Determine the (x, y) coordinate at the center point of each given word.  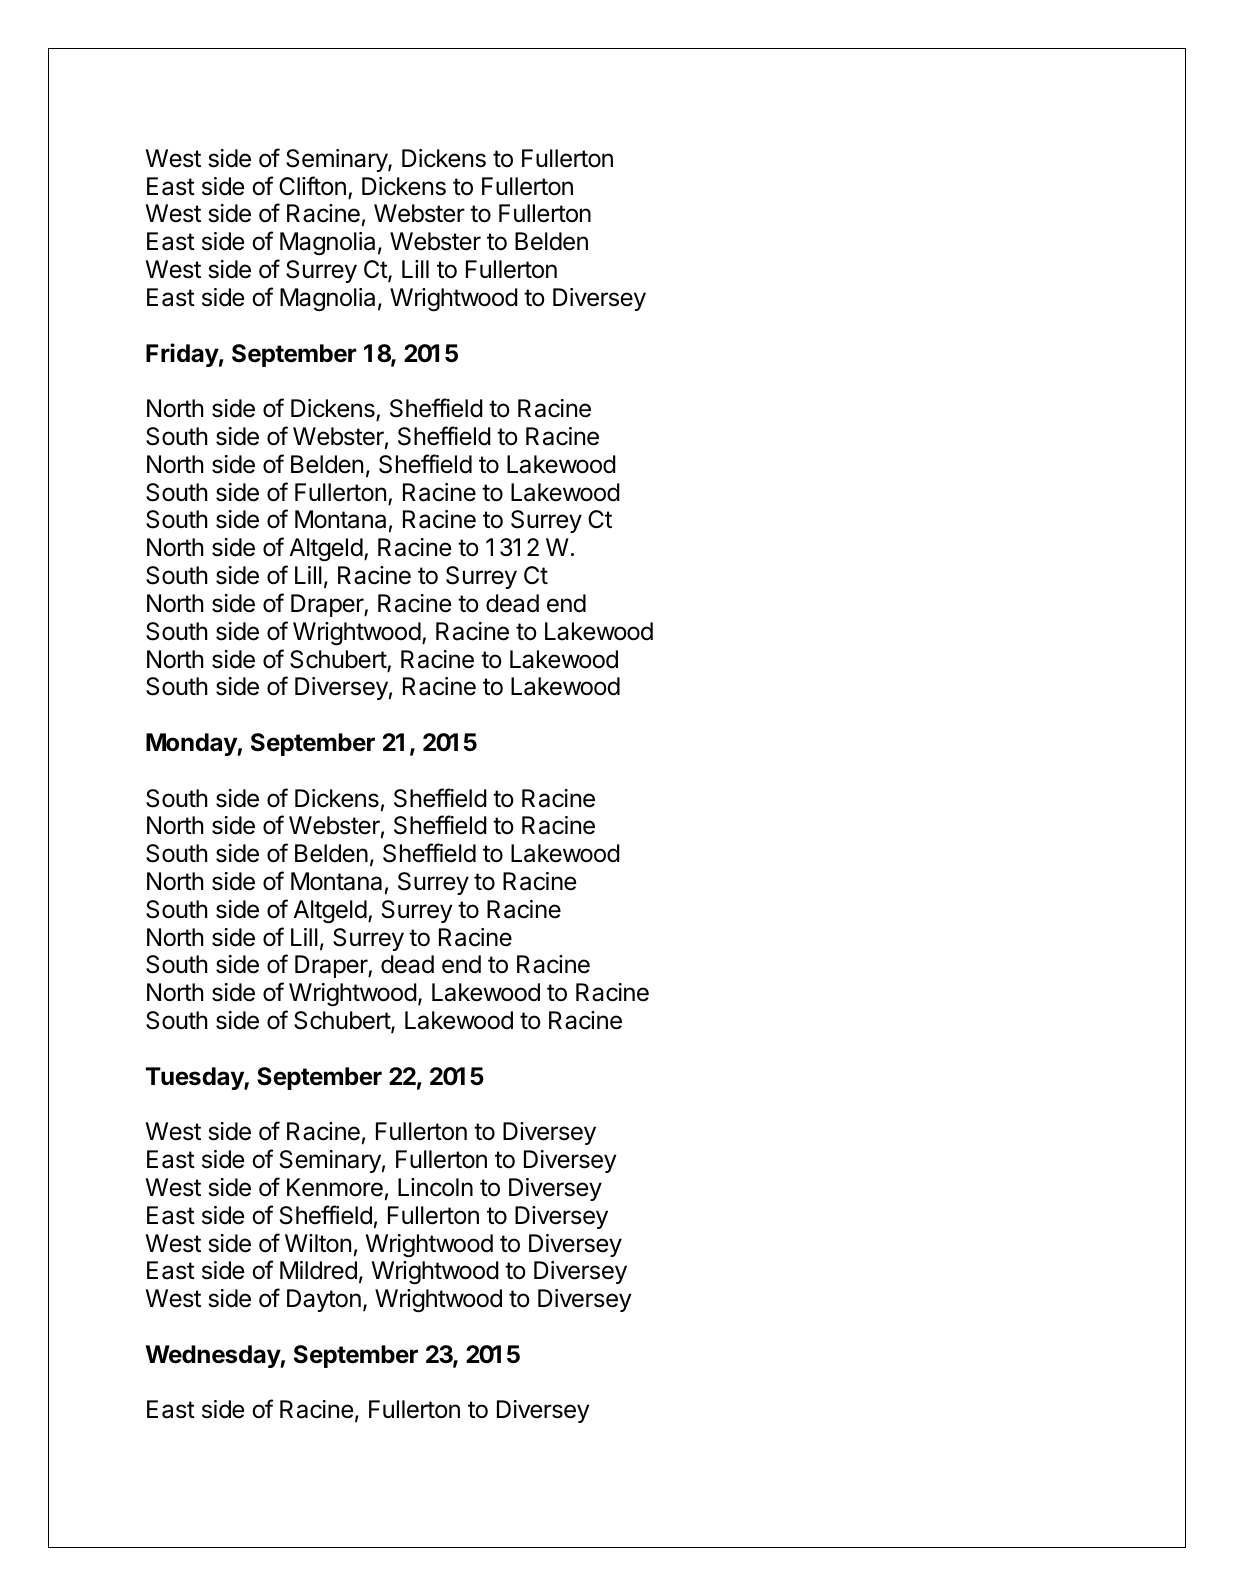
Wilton (318, 1243)
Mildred (318, 1270)
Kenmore (335, 1187)
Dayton (324, 1300)
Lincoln (435, 1187)
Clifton (312, 186)
